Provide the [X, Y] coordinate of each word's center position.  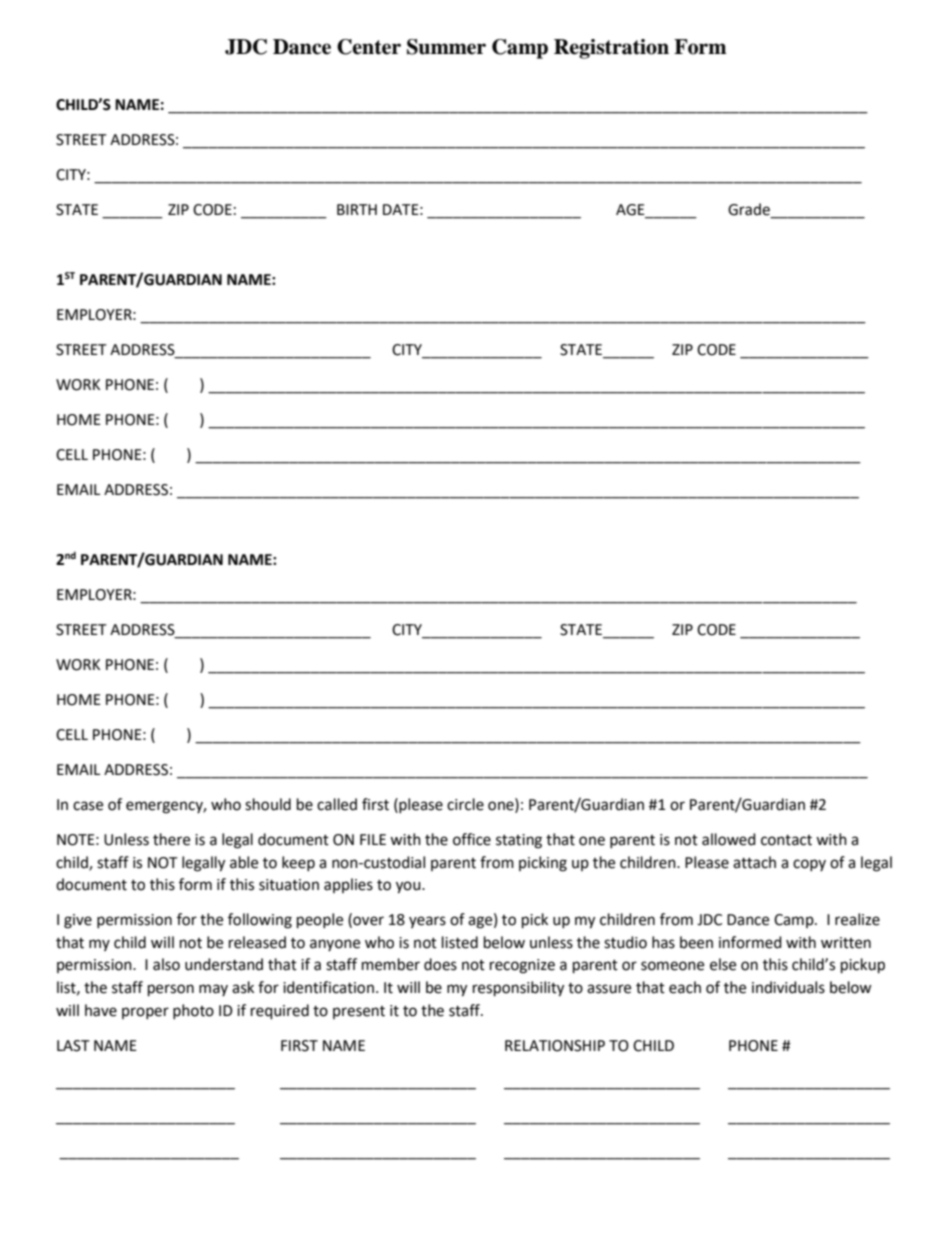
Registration [611, 49]
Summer [446, 47]
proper [145, 1013]
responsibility [518, 989]
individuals [788, 987]
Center [369, 47]
